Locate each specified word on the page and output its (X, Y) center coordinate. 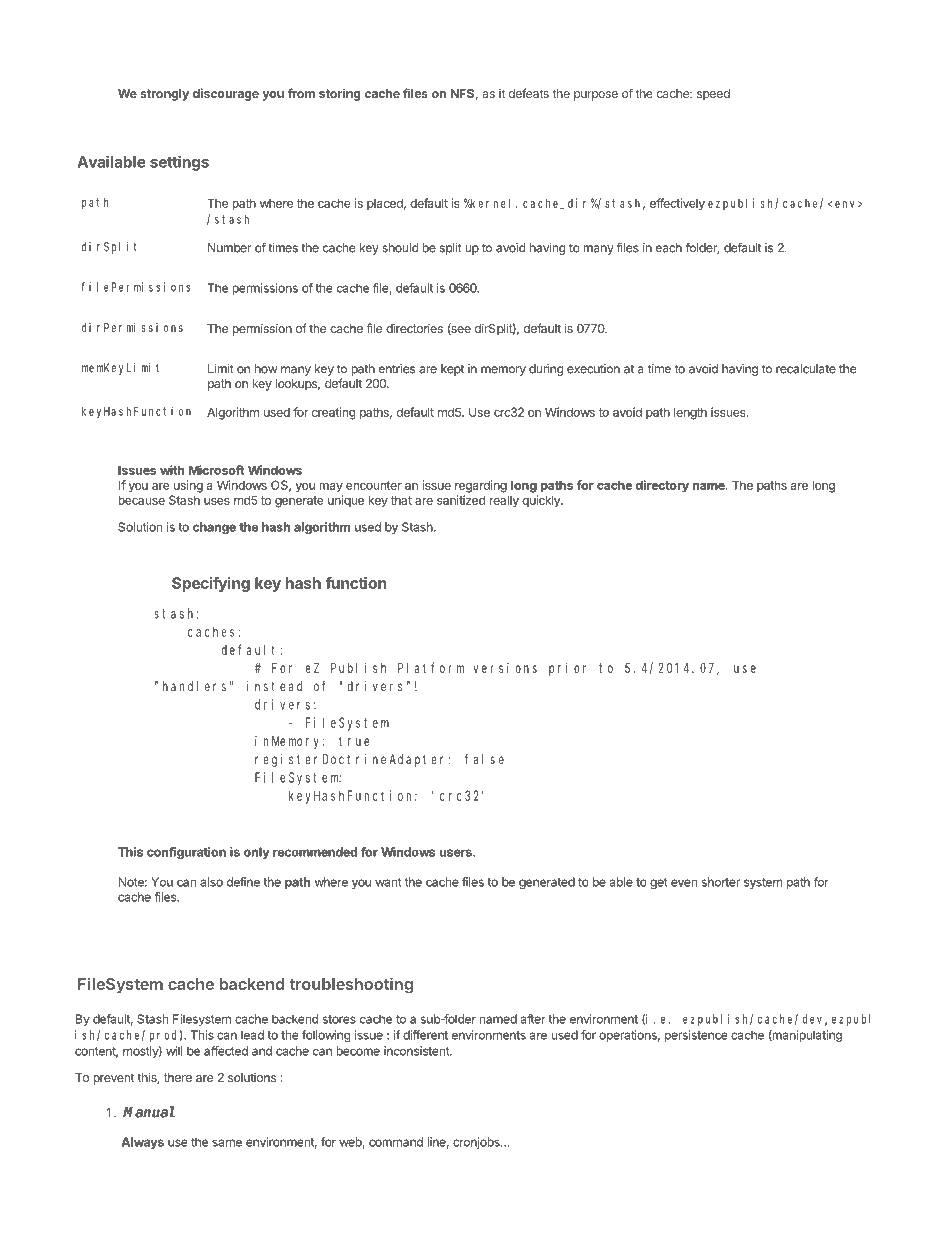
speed (713, 95)
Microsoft (216, 470)
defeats (529, 93)
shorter (721, 882)
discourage (226, 94)
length (690, 413)
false (484, 759)
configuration (186, 853)
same (227, 1143)
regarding (481, 486)
